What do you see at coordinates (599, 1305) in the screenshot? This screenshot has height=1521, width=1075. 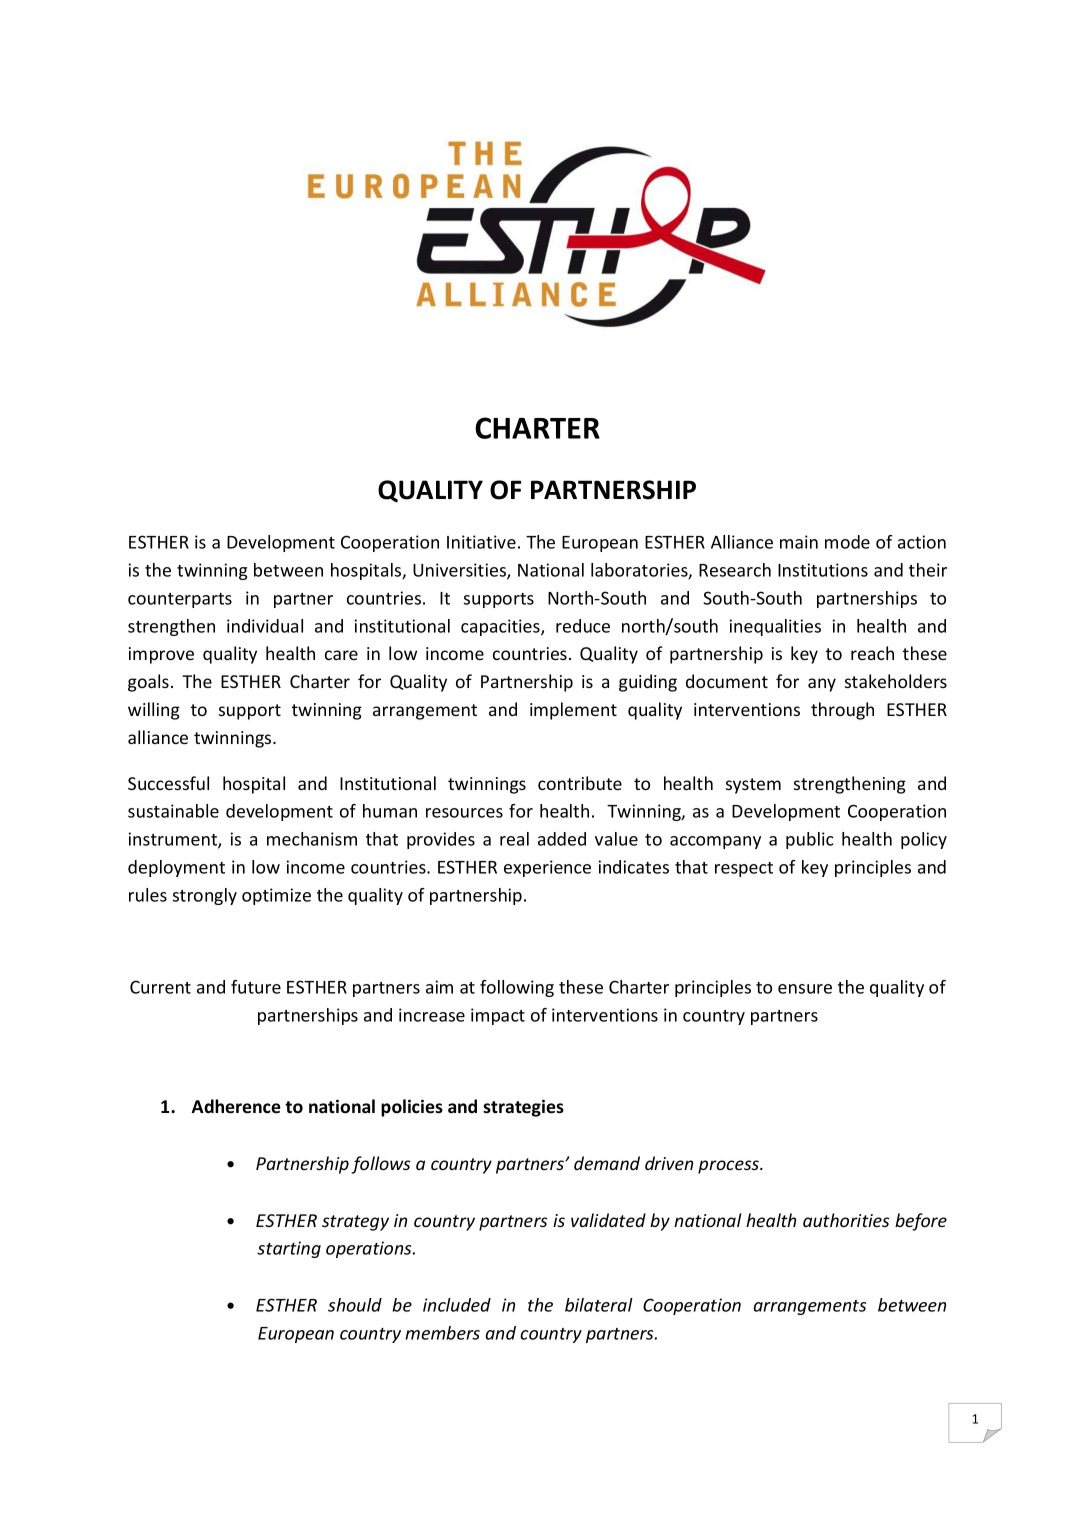 I see `bilateral` at bounding box center [599, 1305].
